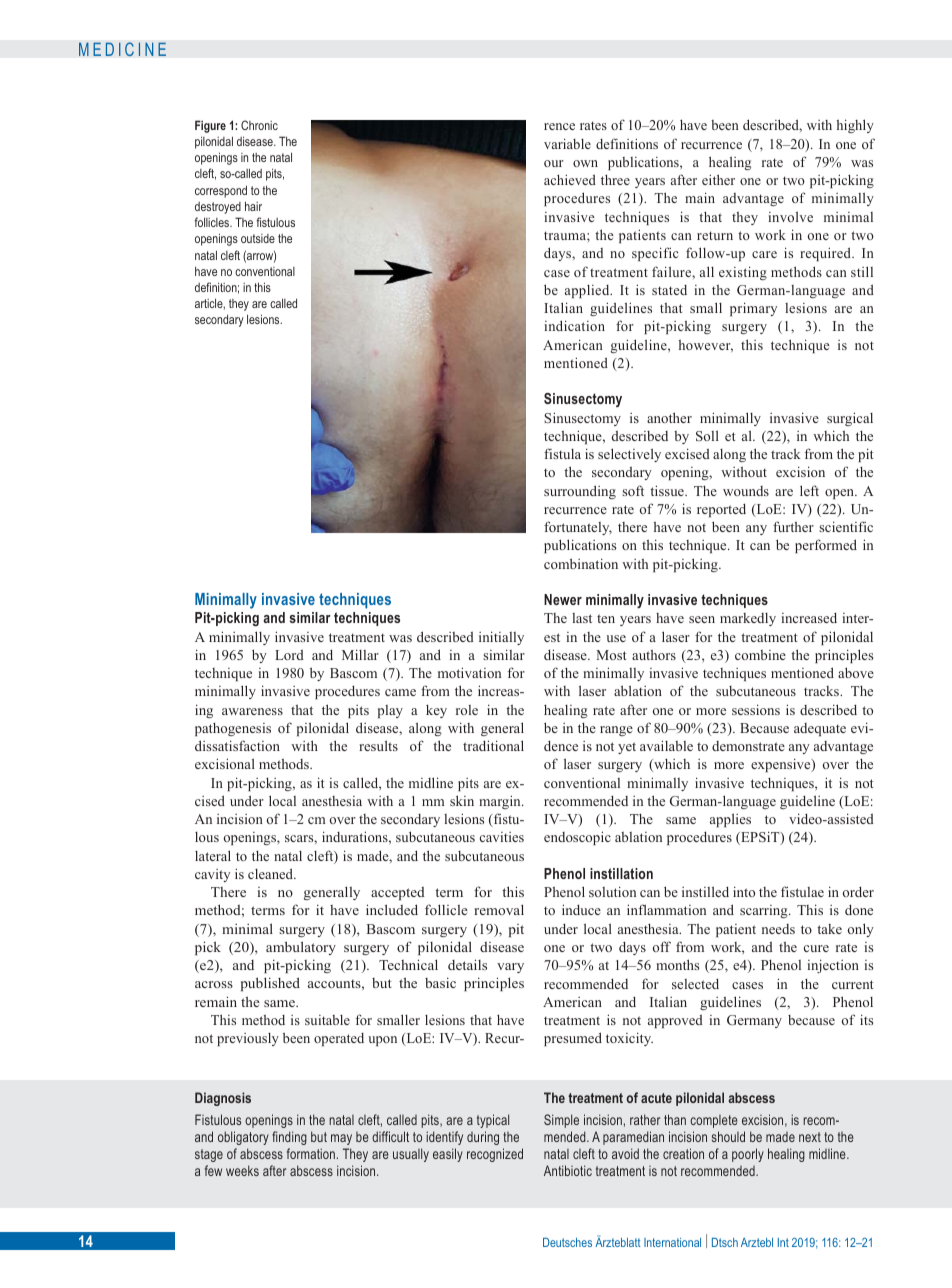 This document has width=952, height=1288. Describe the element at coordinates (855, 126) in the document. I see `highly` at that location.
